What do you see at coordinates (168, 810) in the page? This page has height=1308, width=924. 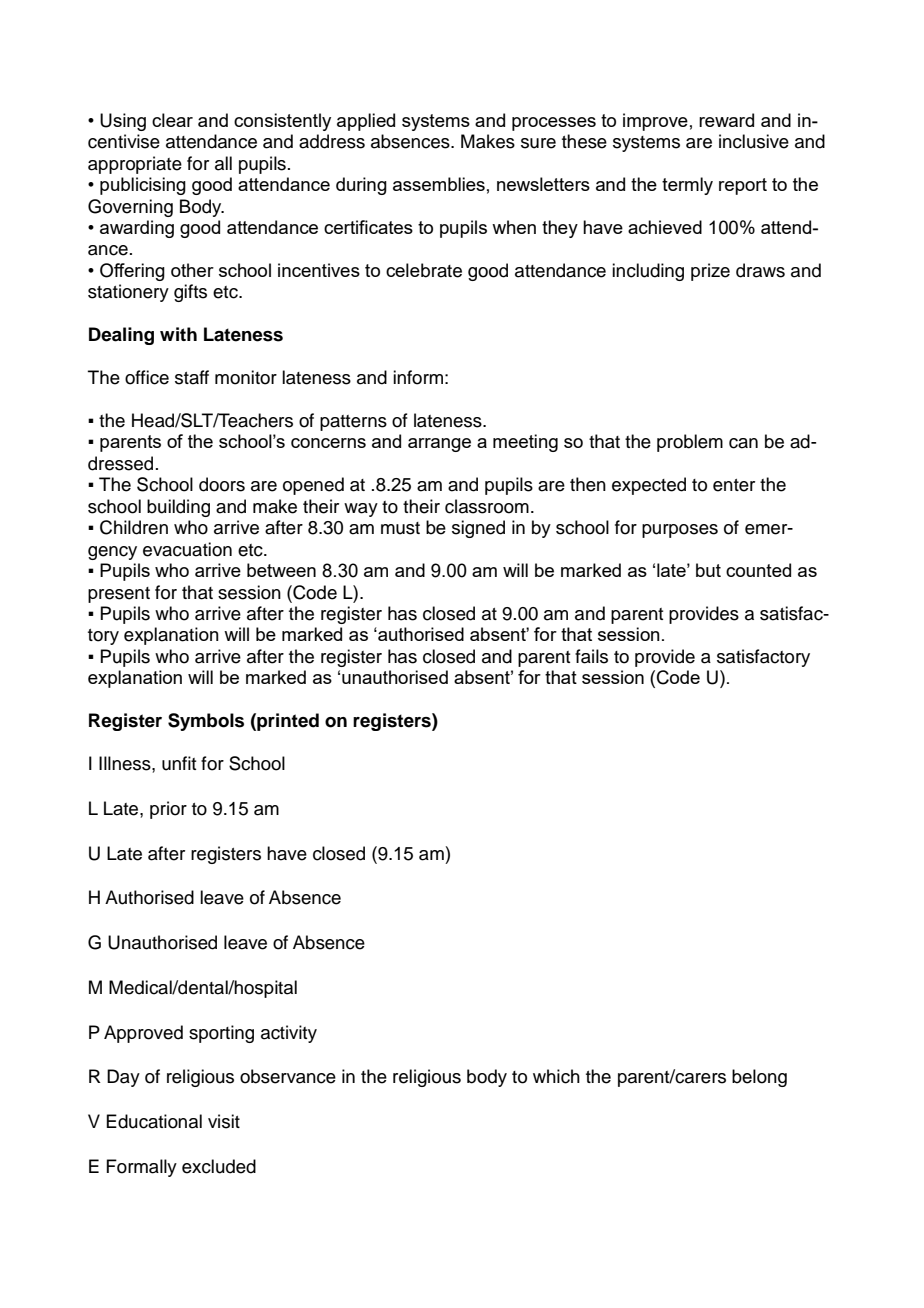 I see `prior` at bounding box center [168, 810].
